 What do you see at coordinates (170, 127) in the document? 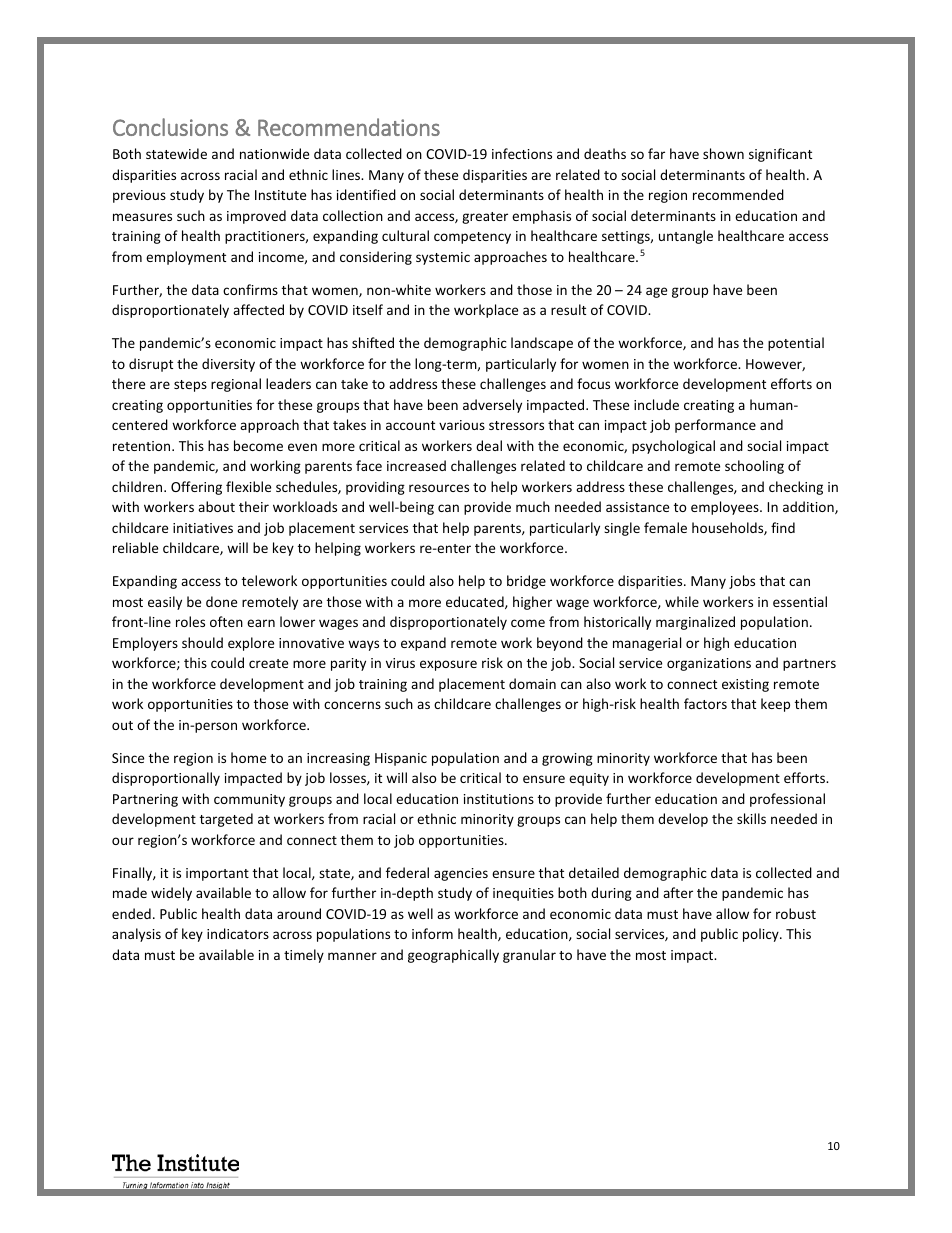
I see `Conclusions` at bounding box center [170, 127].
